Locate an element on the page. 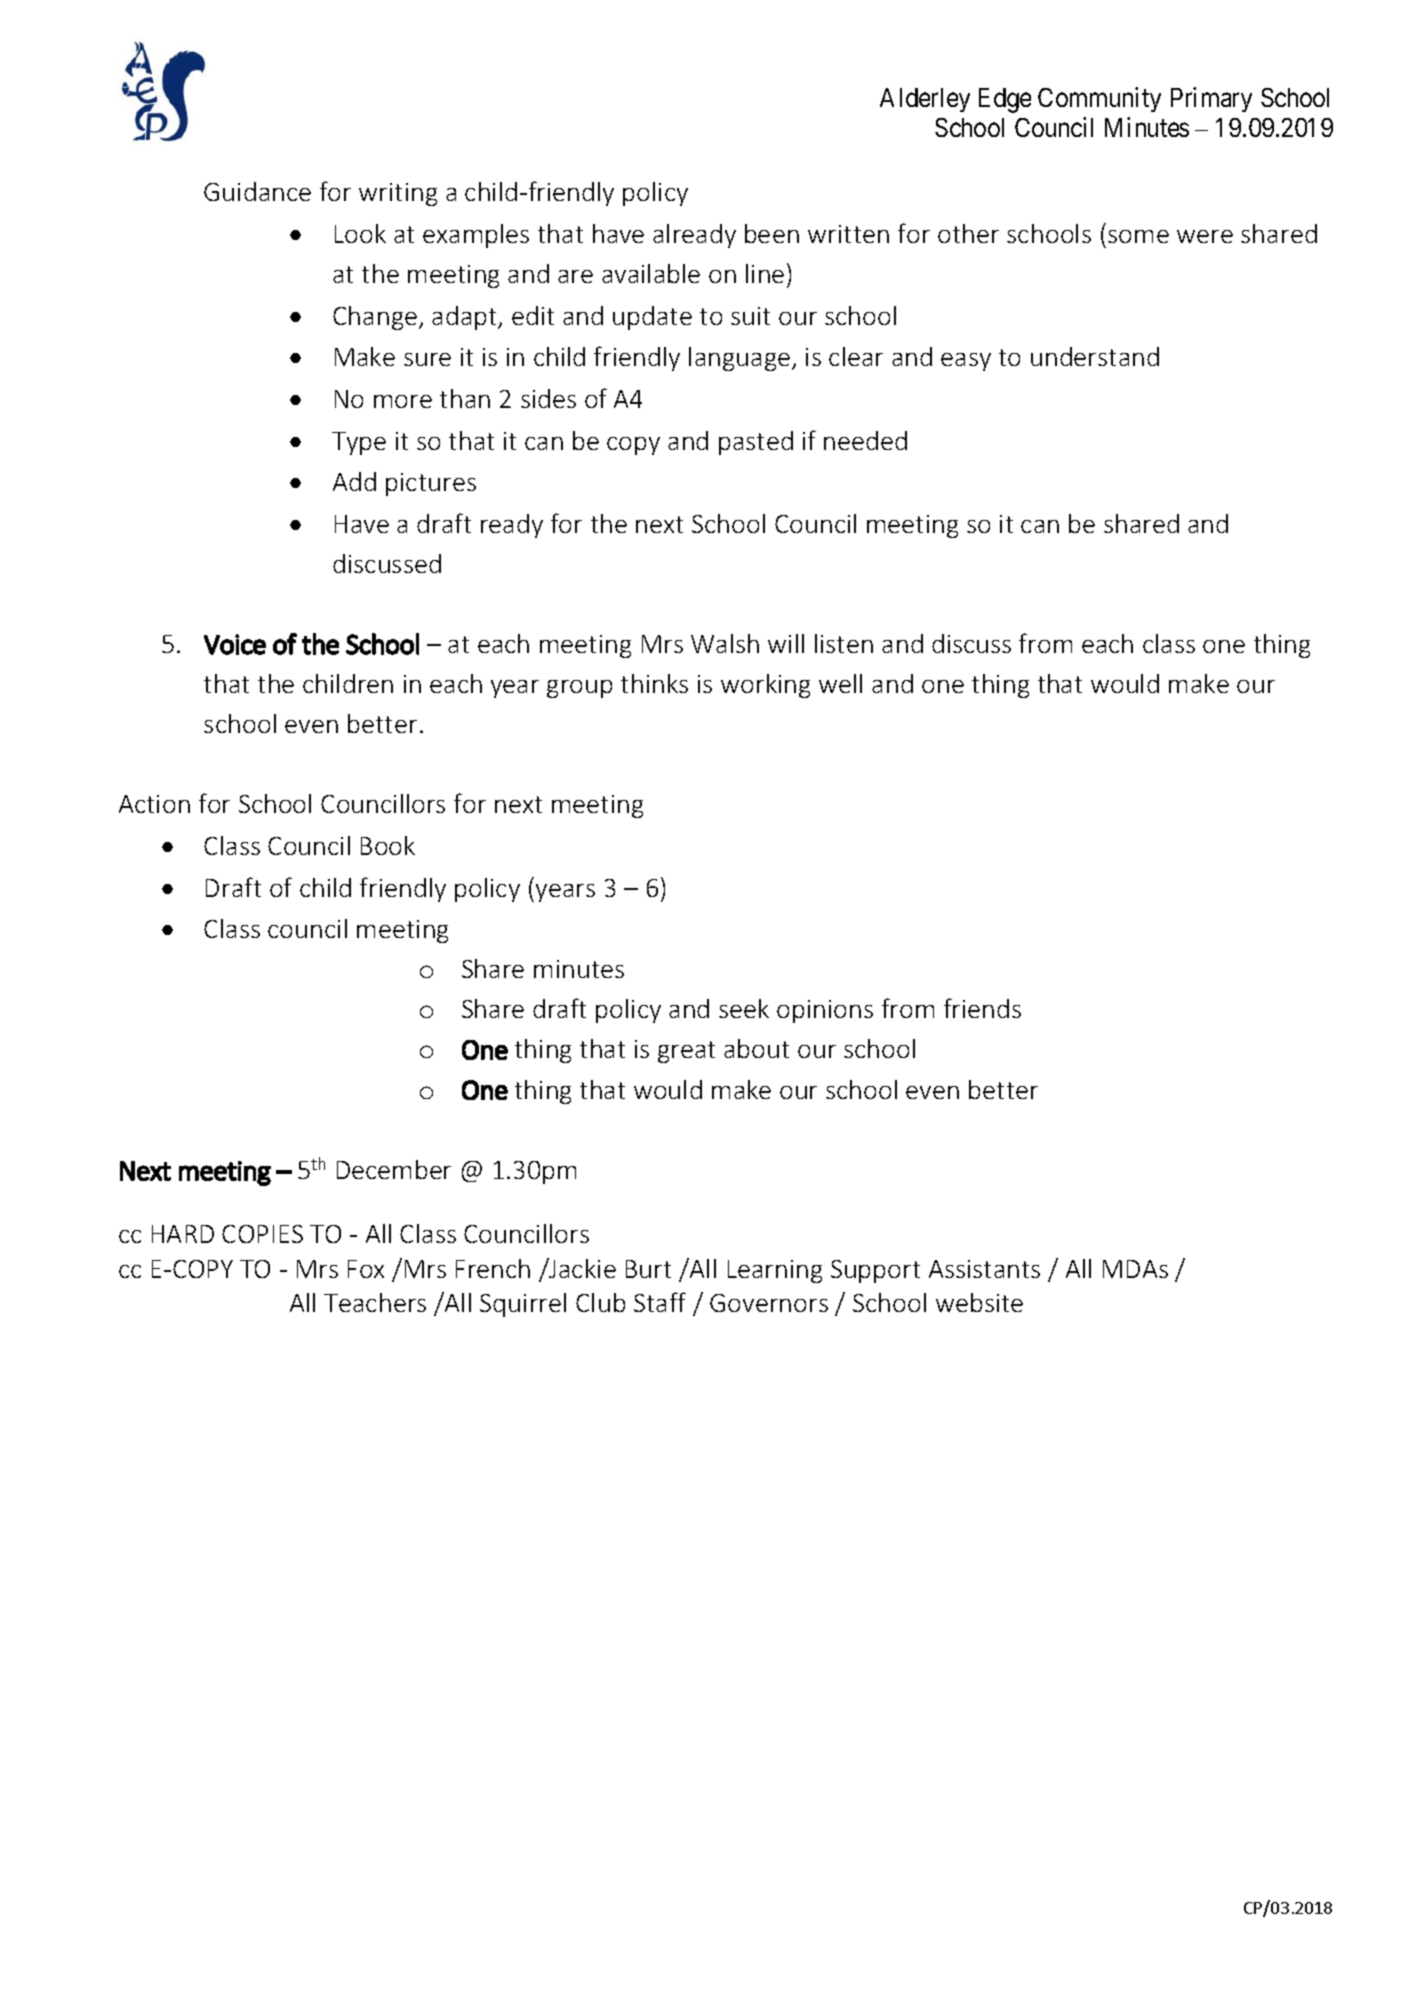 The width and height of the document is (1417, 2004). Guidance is located at coordinates (257, 191).
